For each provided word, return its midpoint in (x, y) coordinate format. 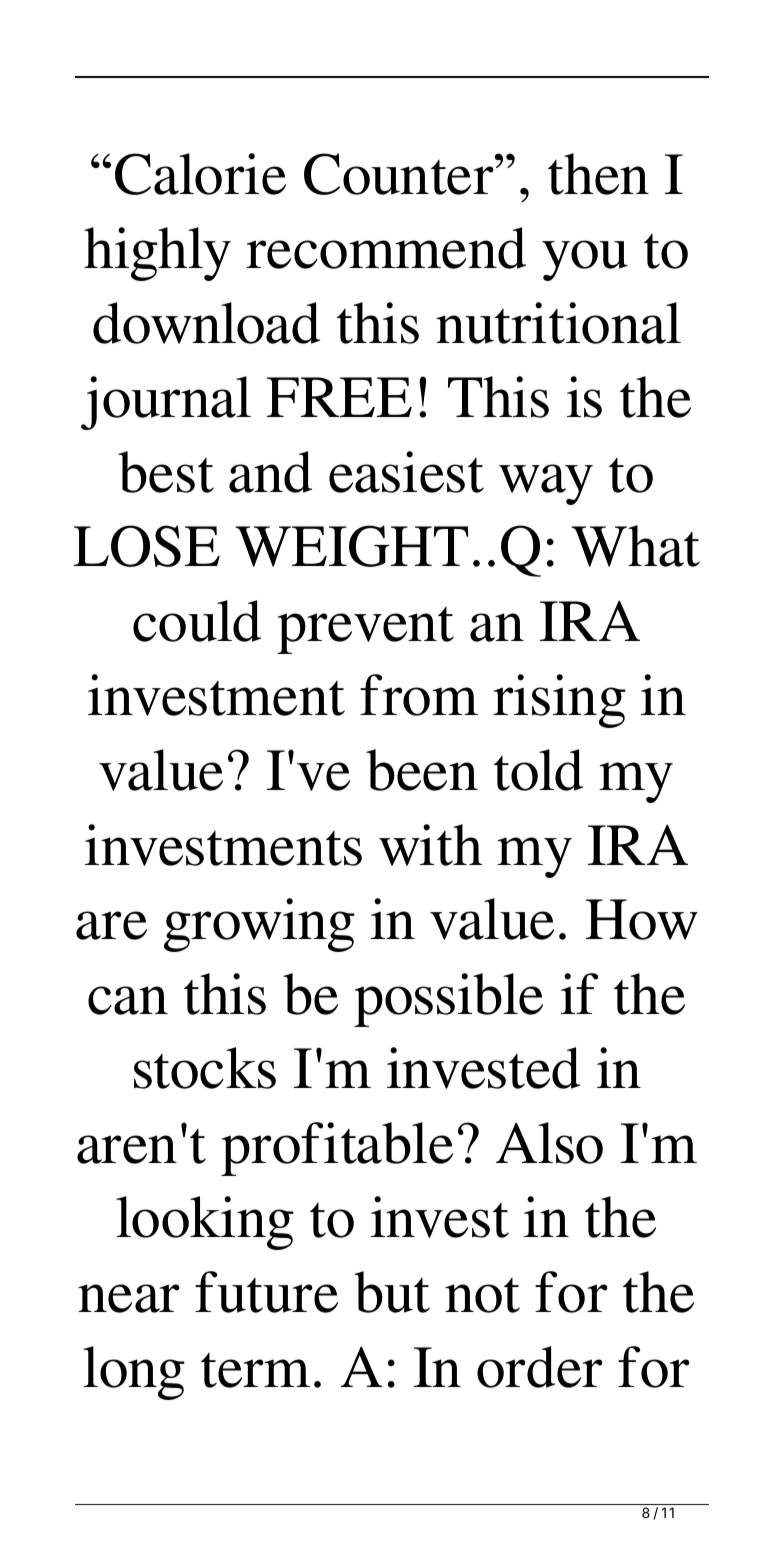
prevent (365, 630)
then (598, 174)
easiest (406, 472)
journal (166, 403)
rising (559, 701)
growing (259, 925)
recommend (386, 248)
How (642, 919)
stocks (205, 1068)
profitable (337, 1149)
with (430, 845)
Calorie (200, 174)
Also (549, 1143)
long (134, 1373)
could (197, 621)
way (546, 484)
